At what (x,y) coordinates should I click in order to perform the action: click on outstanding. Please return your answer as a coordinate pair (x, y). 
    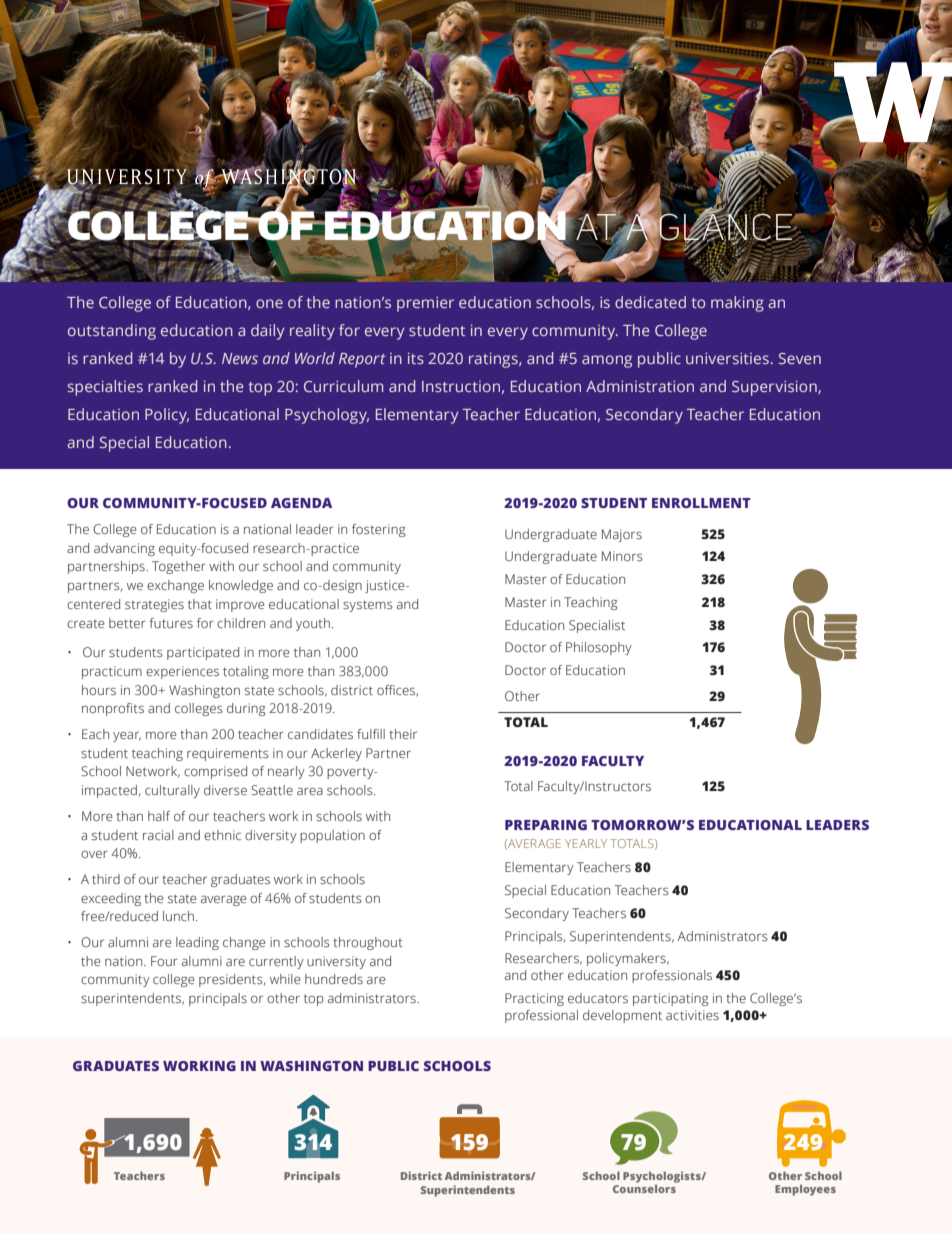
    Looking at the image, I should click on (112, 332).
